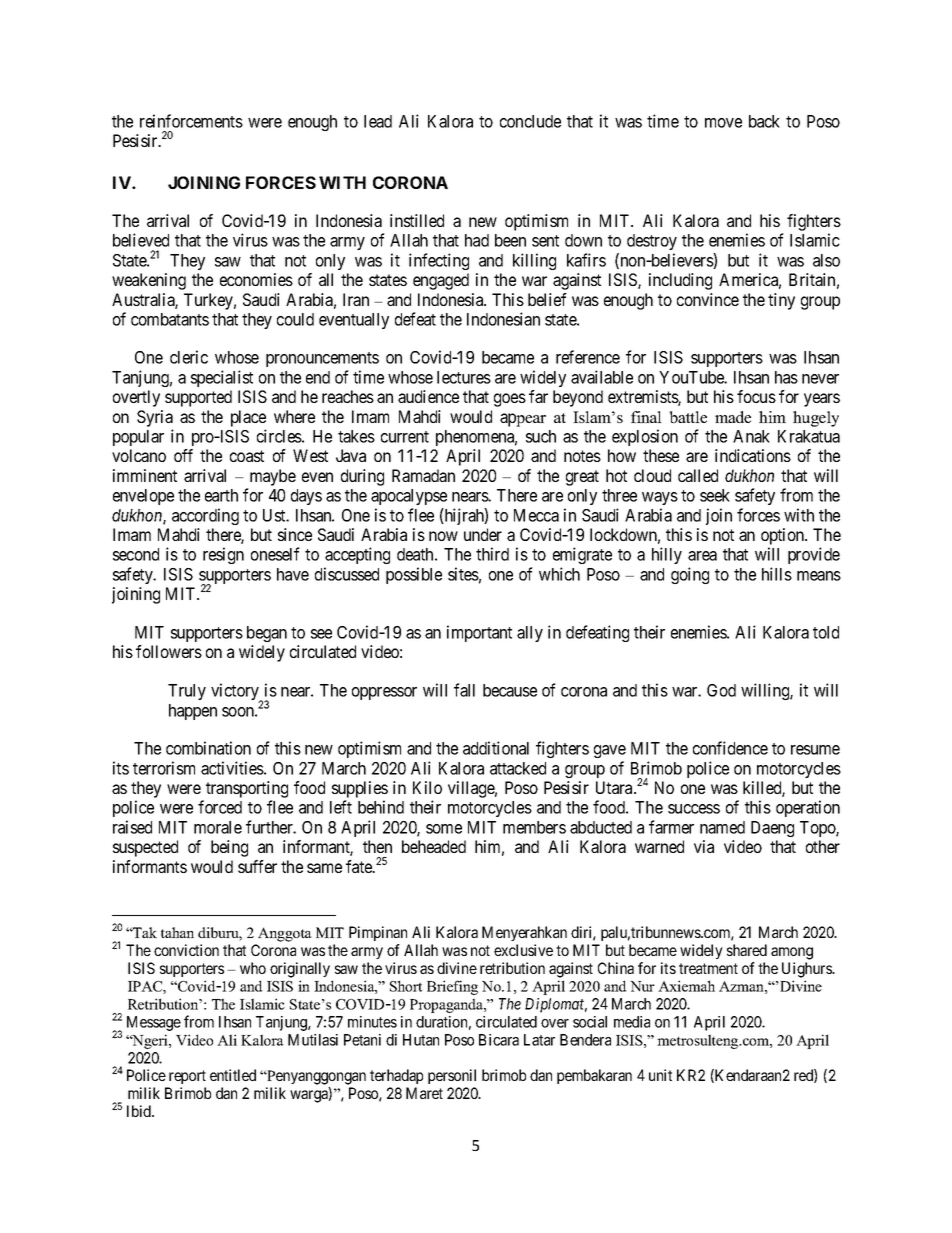  What do you see at coordinates (784, 536) in the screenshot?
I see `option` at bounding box center [784, 536].
